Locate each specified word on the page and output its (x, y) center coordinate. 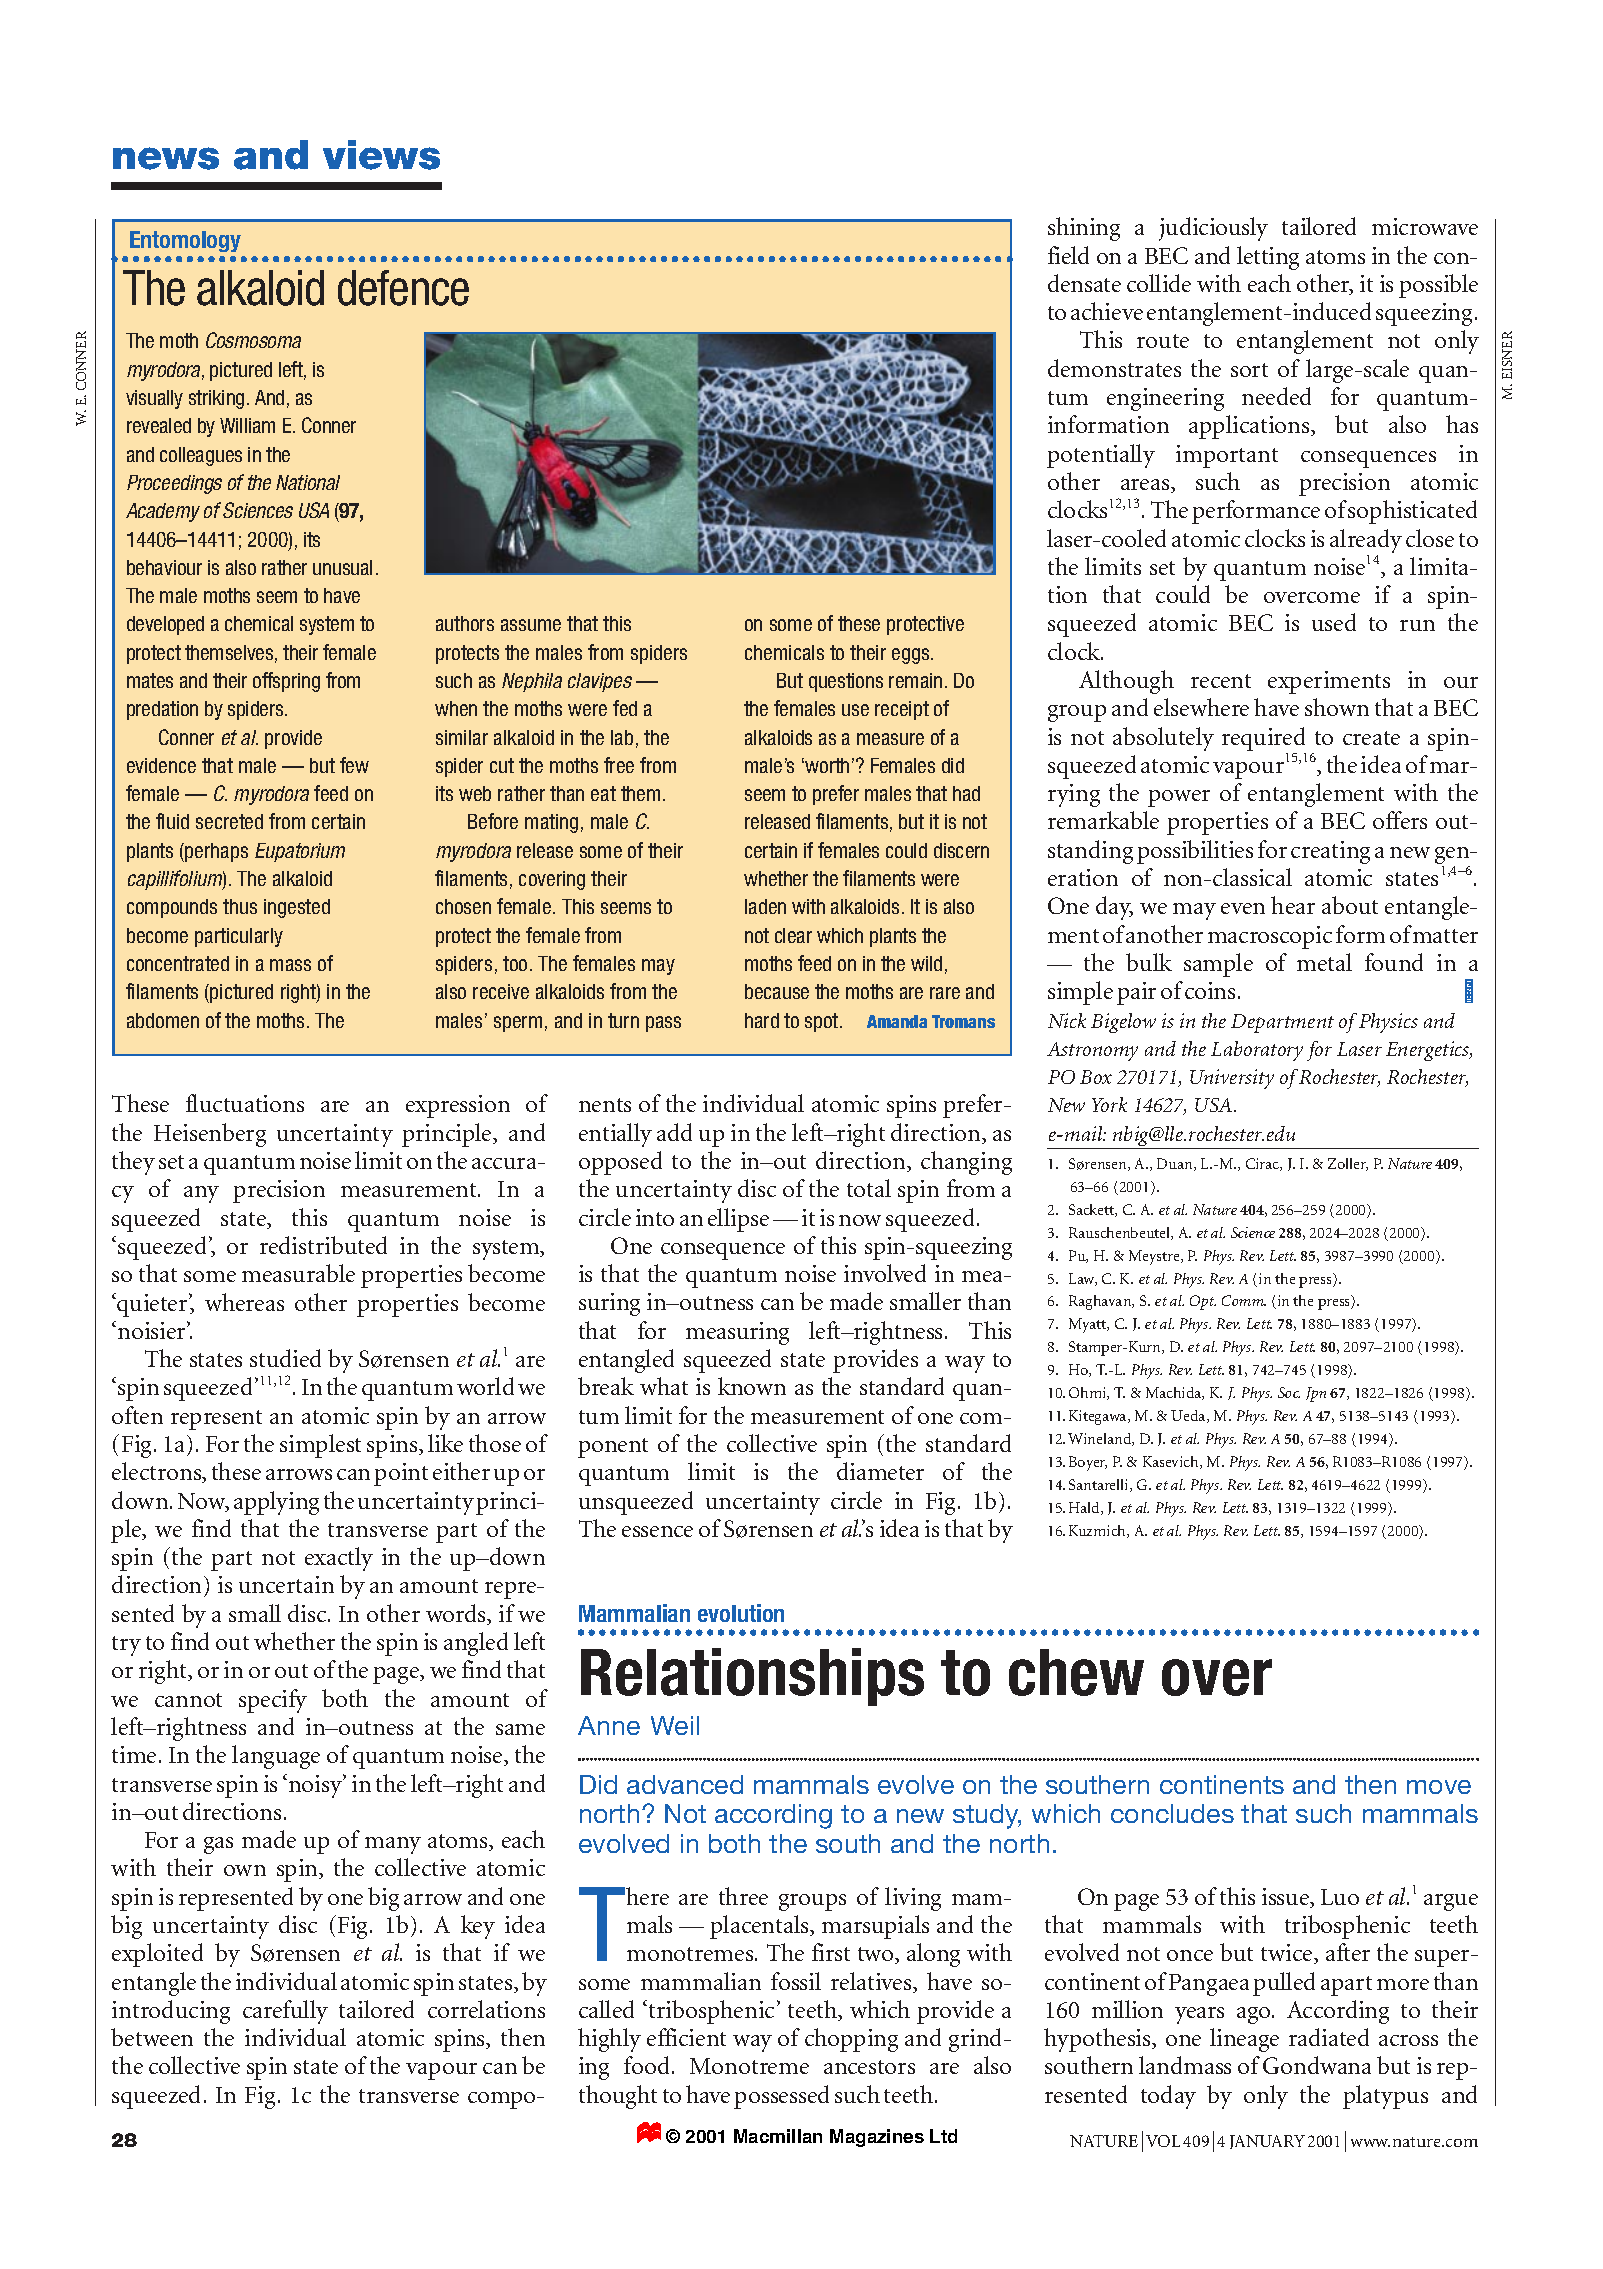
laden (765, 906)
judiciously (1213, 229)
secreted (229, 821)
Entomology (185, 241)
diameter (880, 1471)
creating (1330, 852)
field (1068, 255)
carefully (285, 2012)
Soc (1289, 1392)
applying (276, 1503)
